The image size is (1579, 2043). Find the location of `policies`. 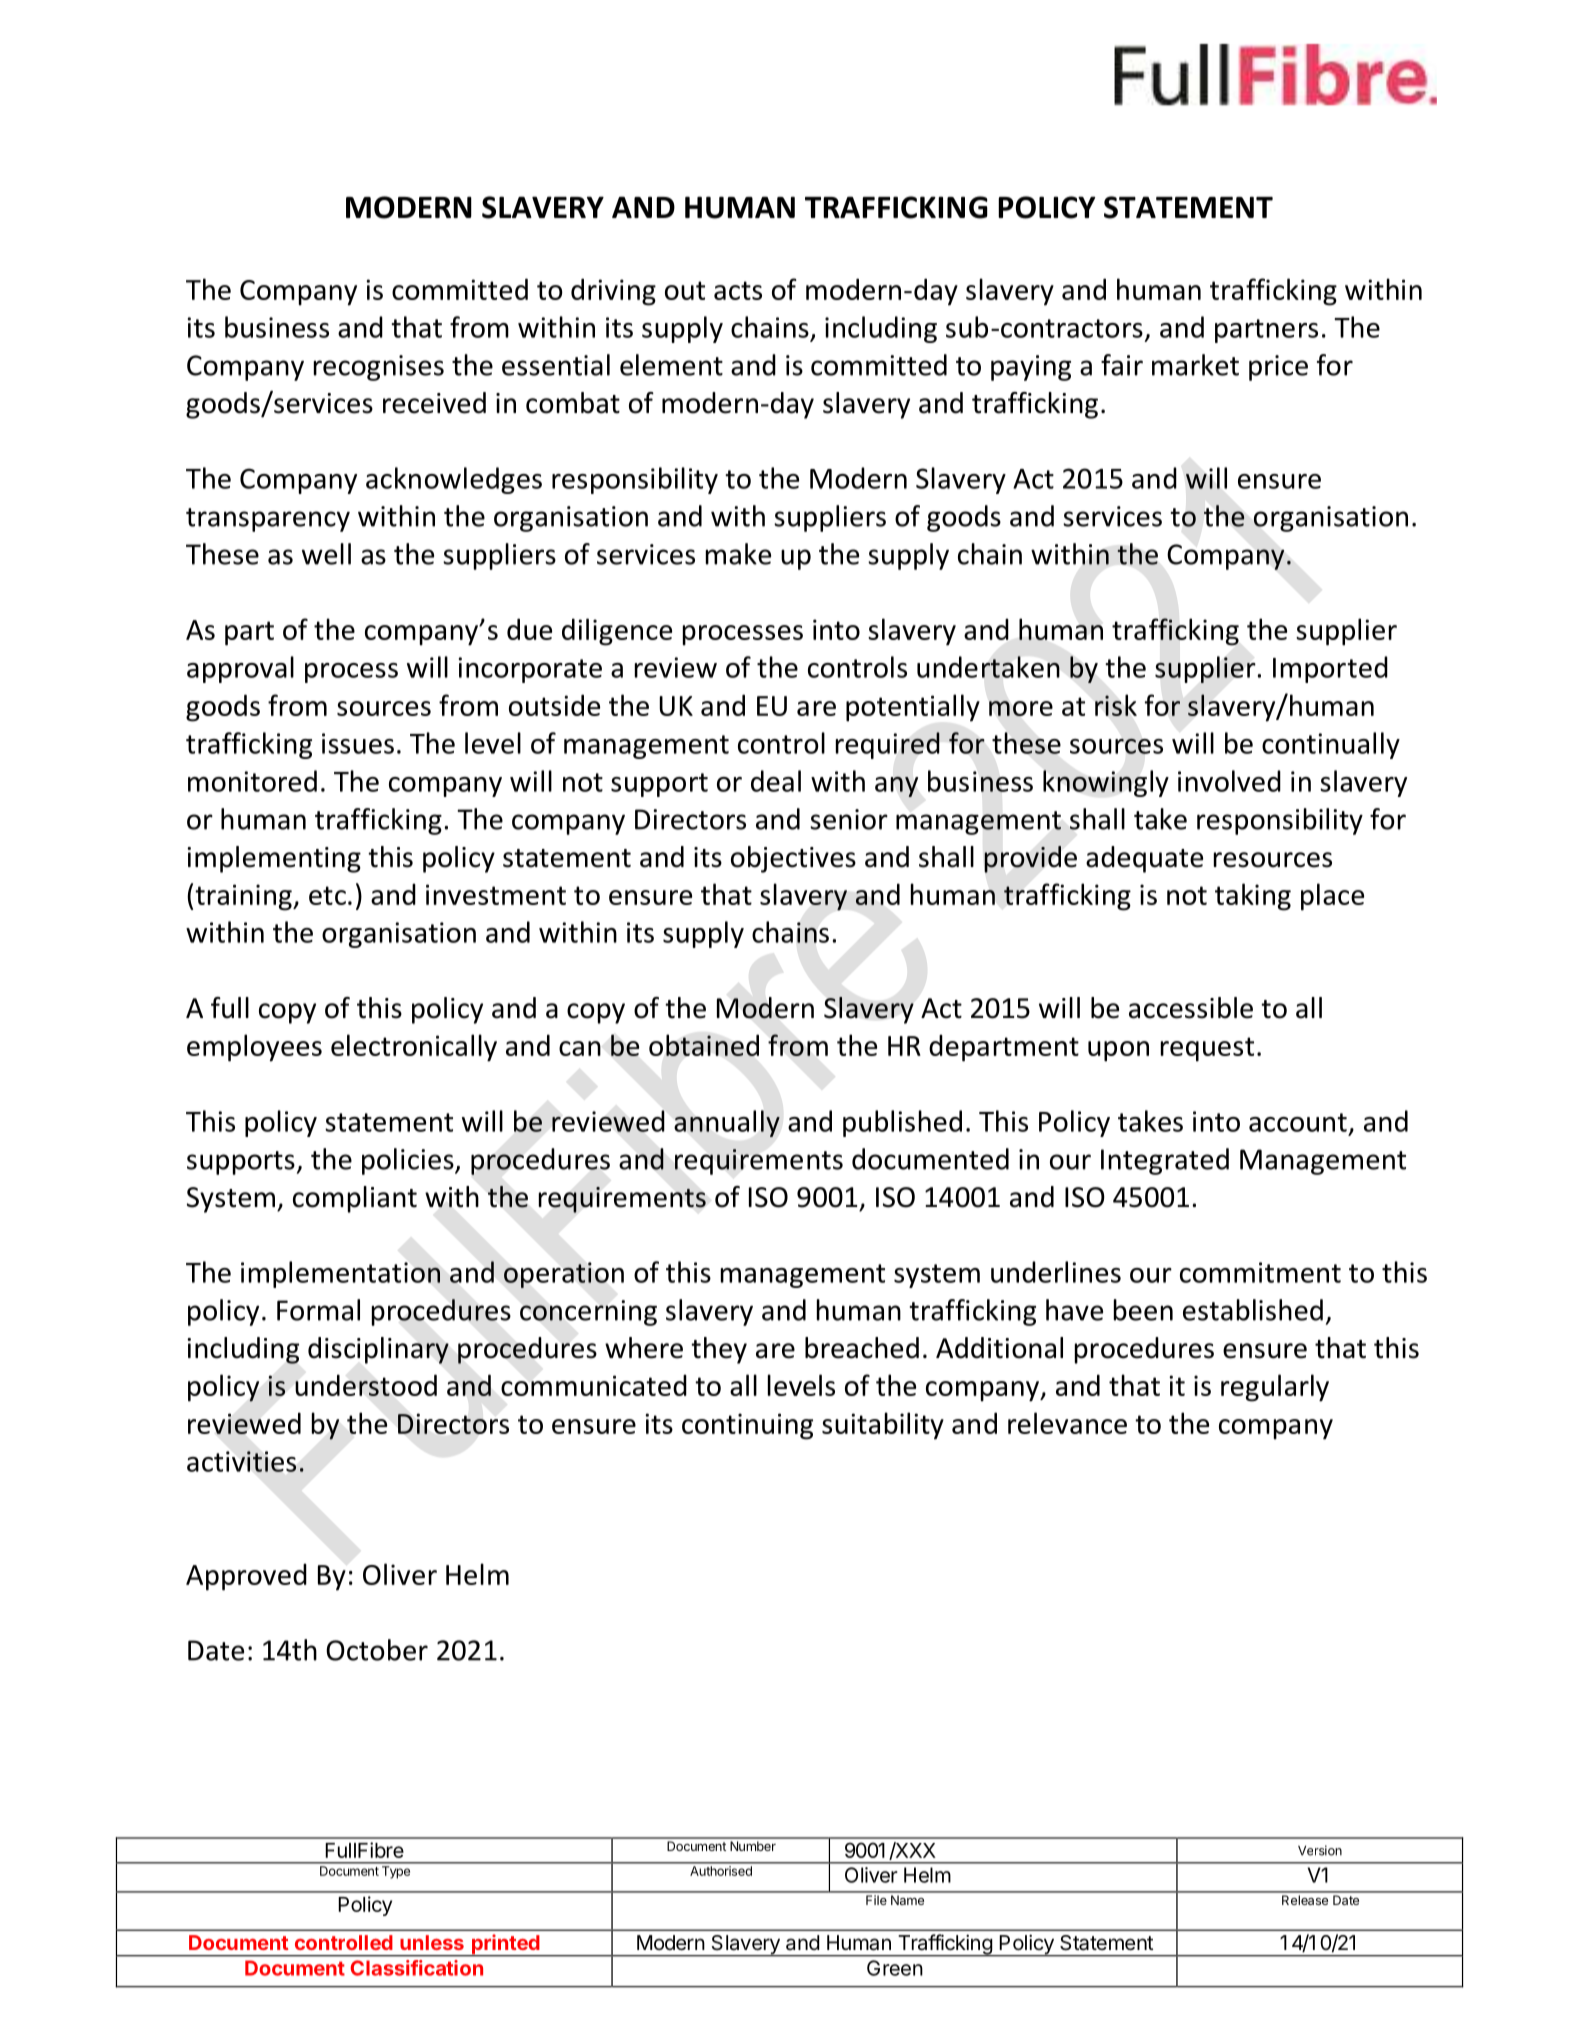

policies is located at coordinates (409, 1161).
